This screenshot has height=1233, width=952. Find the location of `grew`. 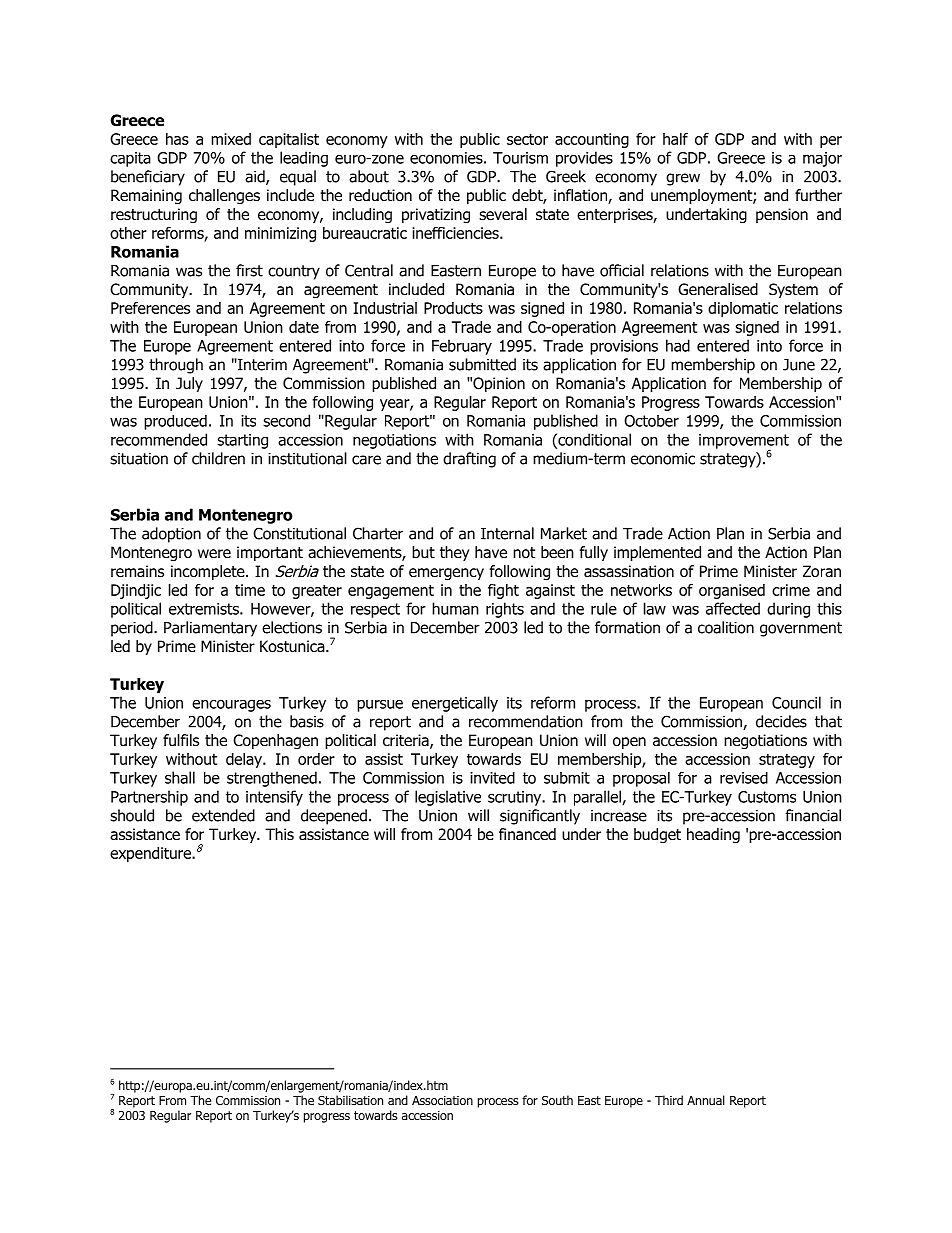

grew is located at coordinates (683, 179).
